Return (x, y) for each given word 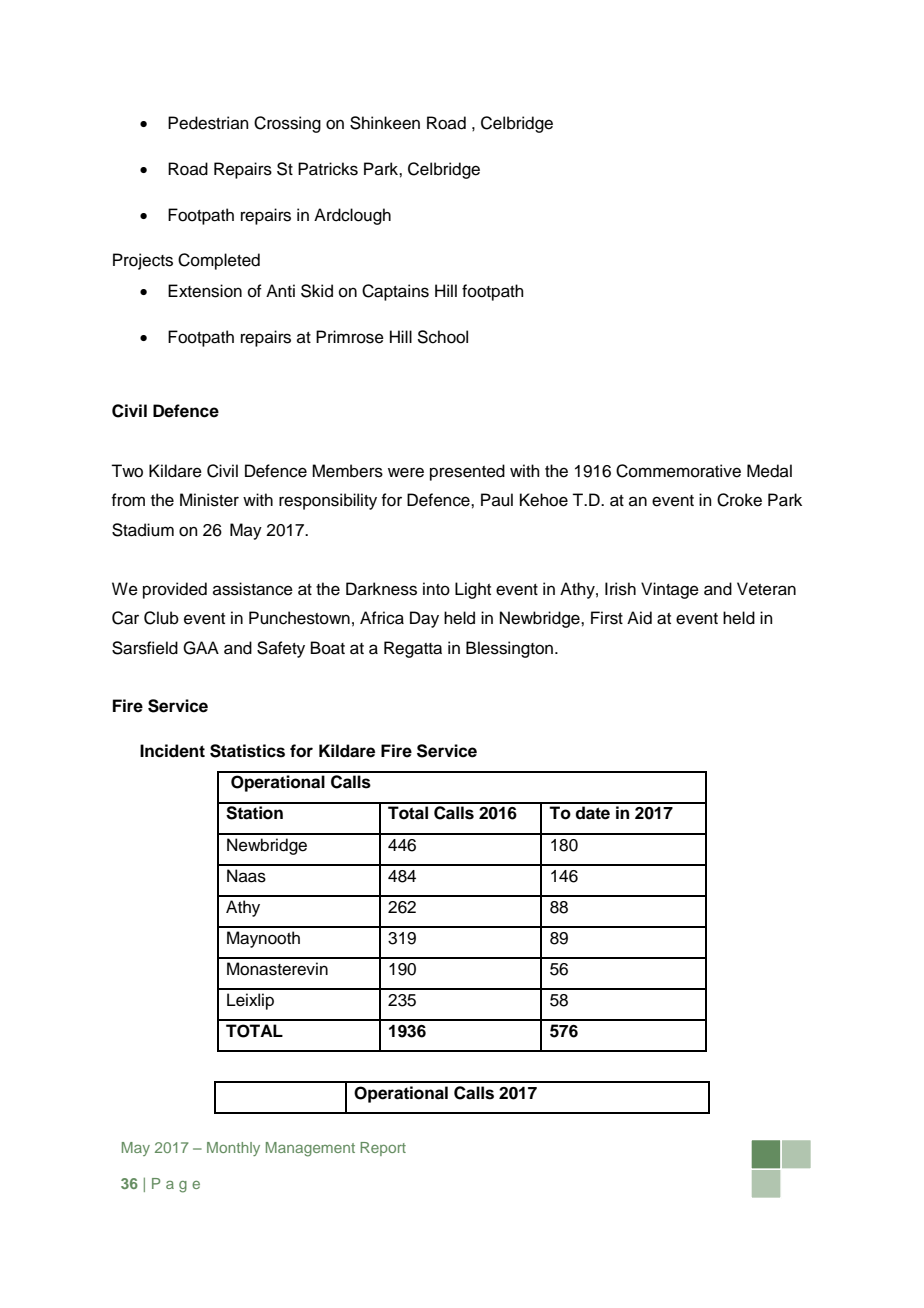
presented (467, 472)
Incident (172, 751)
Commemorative (678, 471)
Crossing (287, 124)
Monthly (233, 1149)
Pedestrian (208, 123)
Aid (639, 618)
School (442, 337)
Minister (209, 500)
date (592, 813)
